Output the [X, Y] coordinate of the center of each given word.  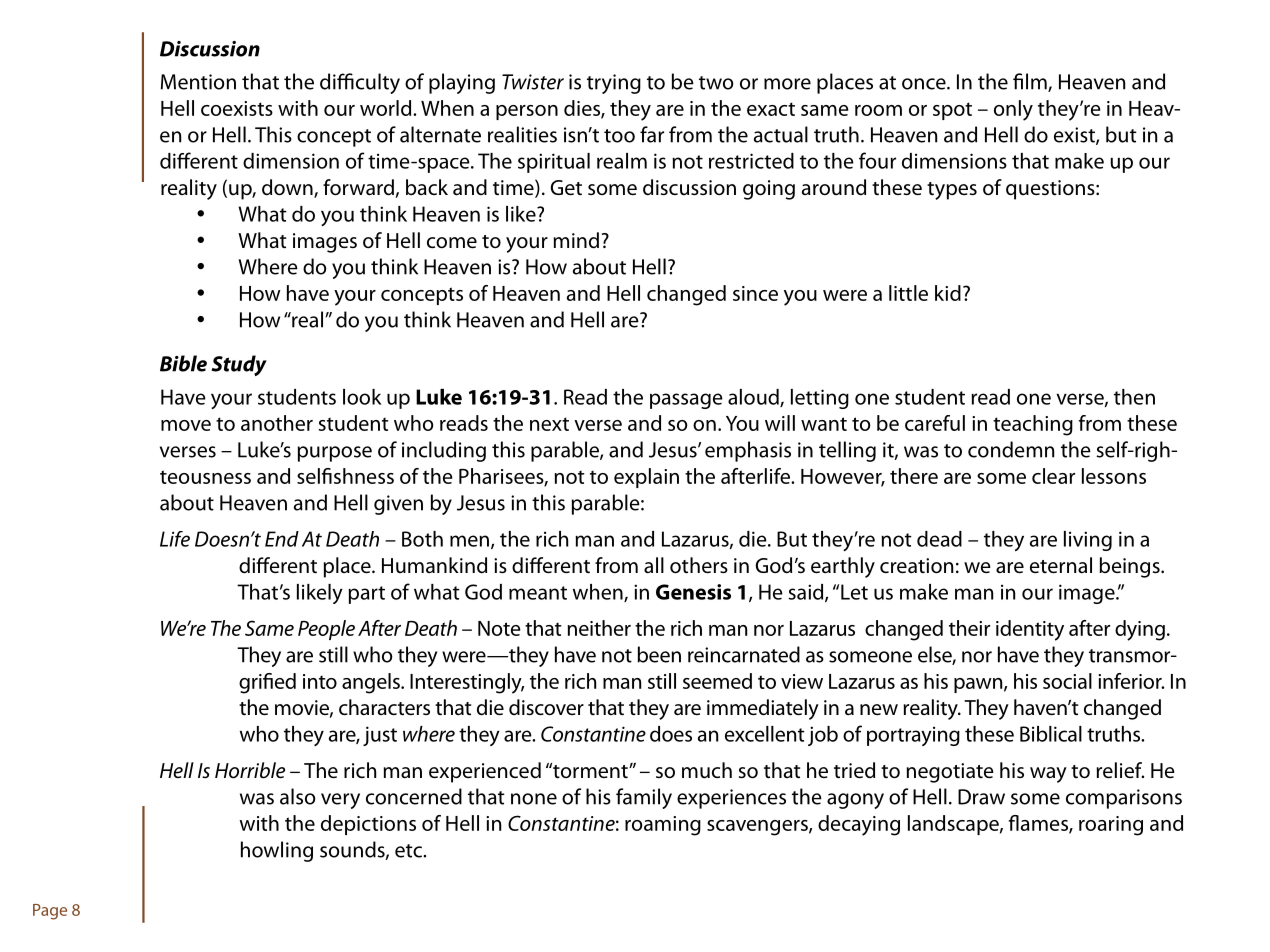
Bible [183, 363]
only [1013, 110]
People [326, 630]
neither [599, 628]
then [1134, 397]
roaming [663, 826]
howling [277, 851]
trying [614, 84]
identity [1030, 630]
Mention [198, 82]
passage [686, 401]
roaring [1111, 826]
